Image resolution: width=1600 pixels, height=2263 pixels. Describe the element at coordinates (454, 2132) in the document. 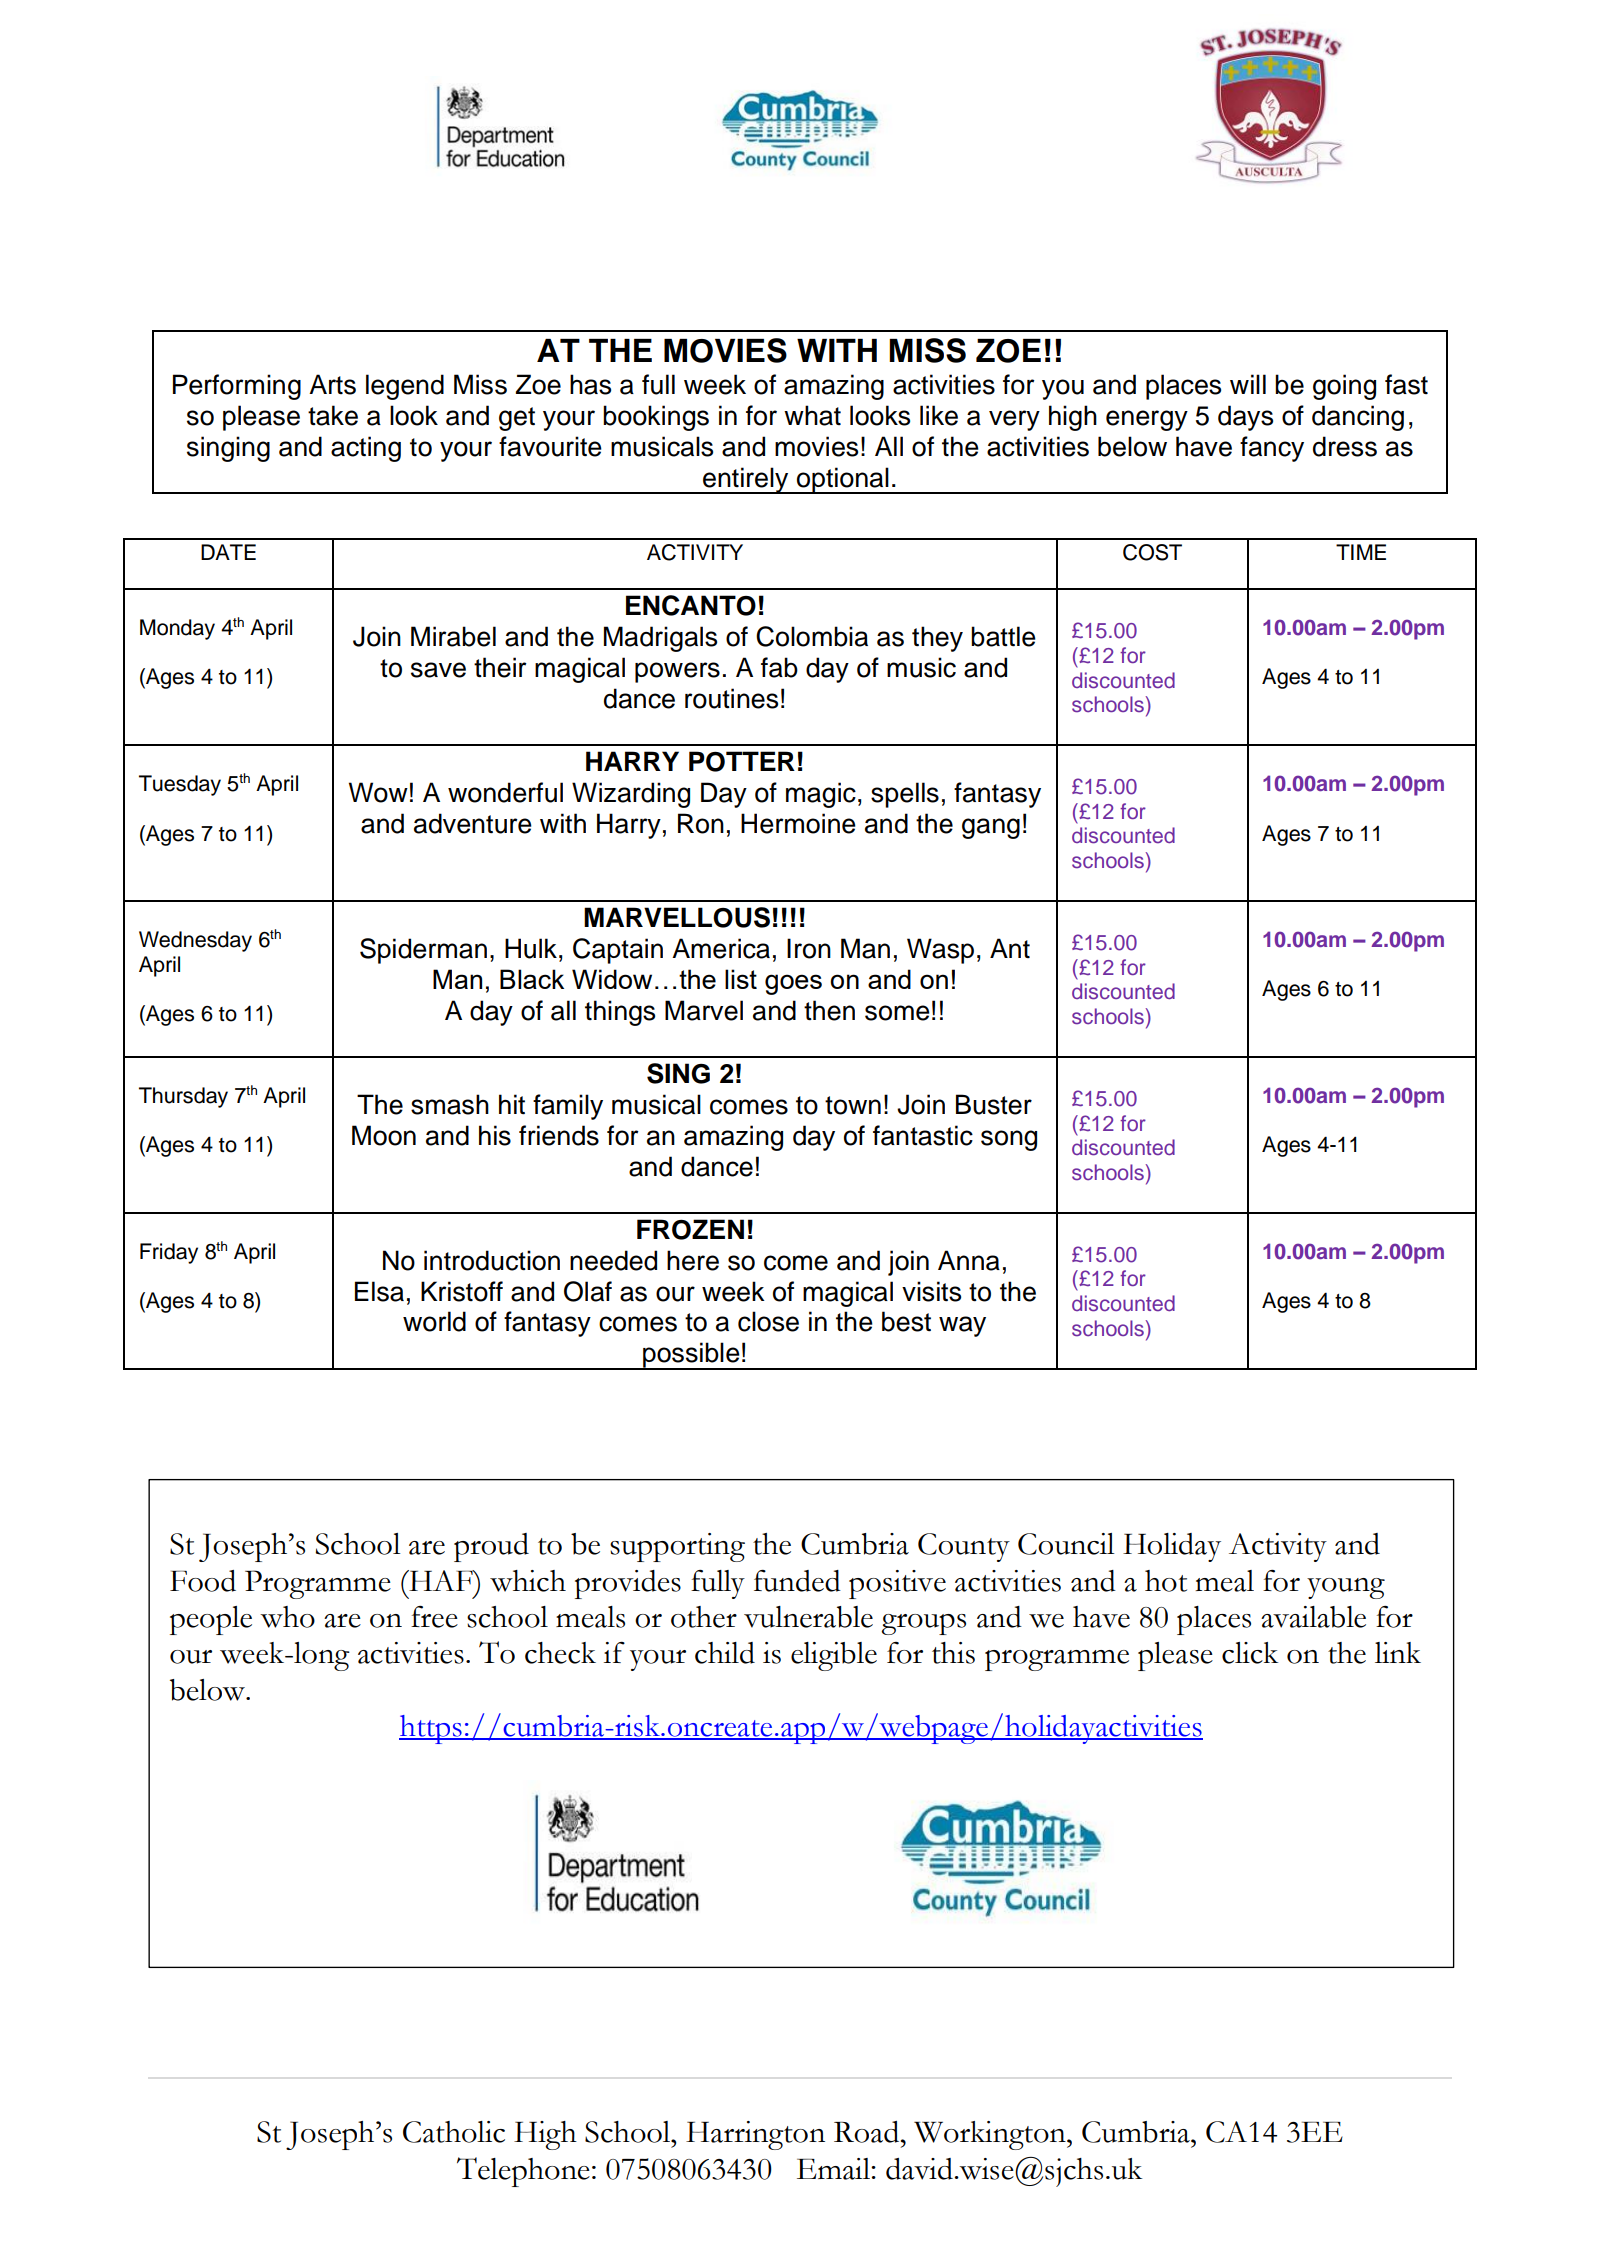

I see `Catholic` at that location.
